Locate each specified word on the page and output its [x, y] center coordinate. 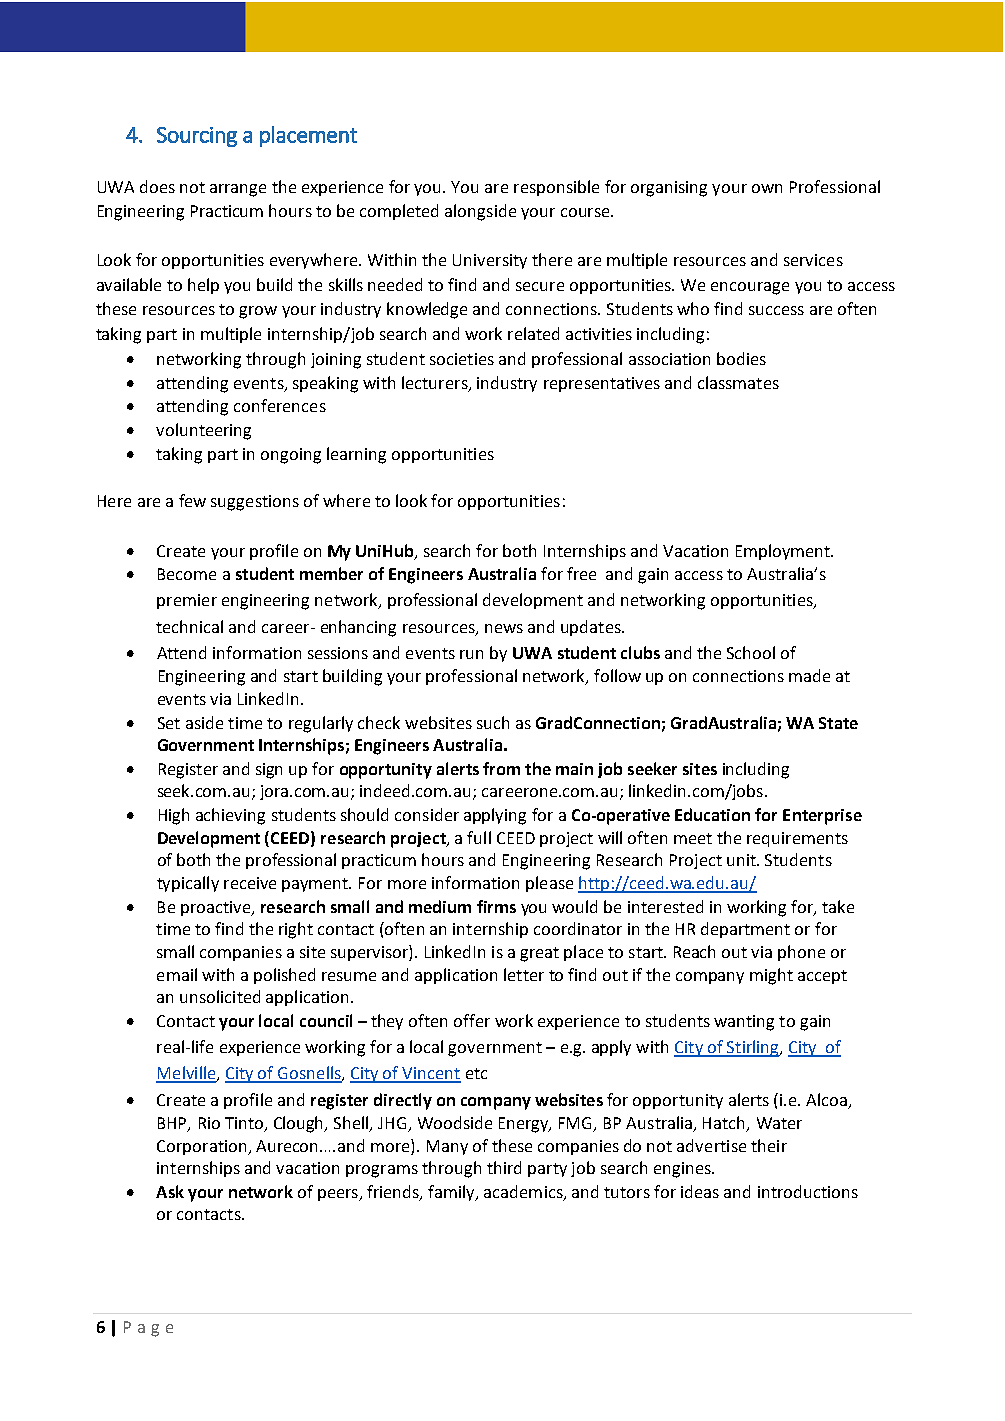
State [838, 723]
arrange [238, 190]
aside [204, 722]
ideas [700, 1191]
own [767, 188]
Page [148, 1329]
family [452, 1193]
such [493, 722]
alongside [480, 212]
